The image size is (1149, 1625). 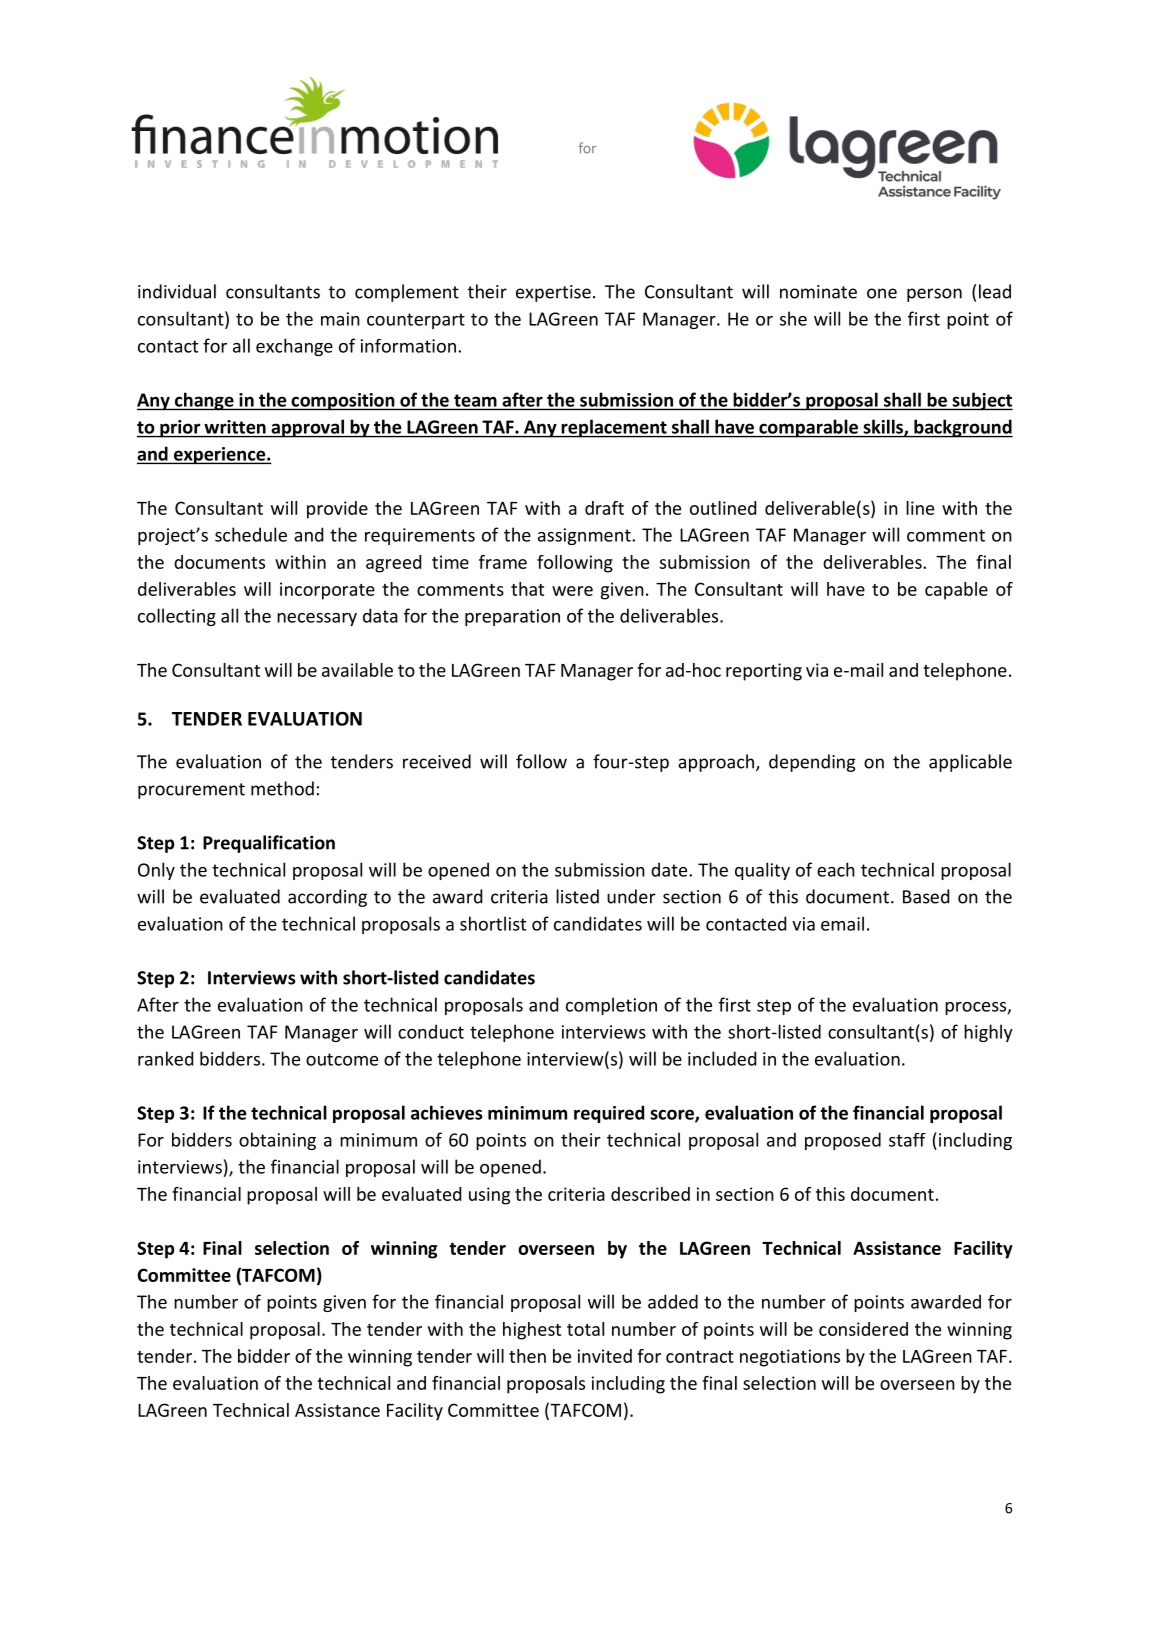 I want to click on required, so click(x=609, y=1114).
